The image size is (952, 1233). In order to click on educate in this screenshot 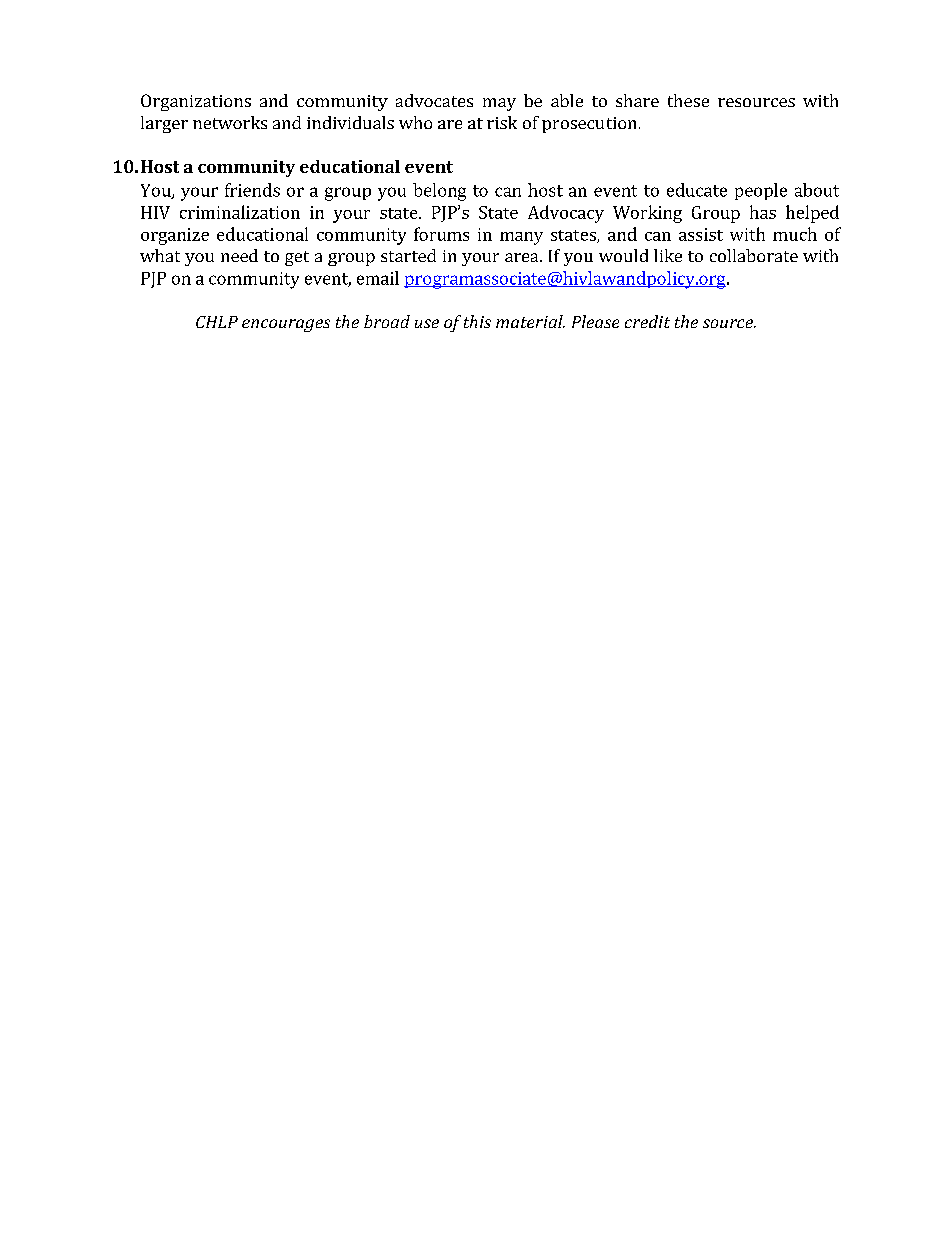, I will do `click(697, 190)`.
